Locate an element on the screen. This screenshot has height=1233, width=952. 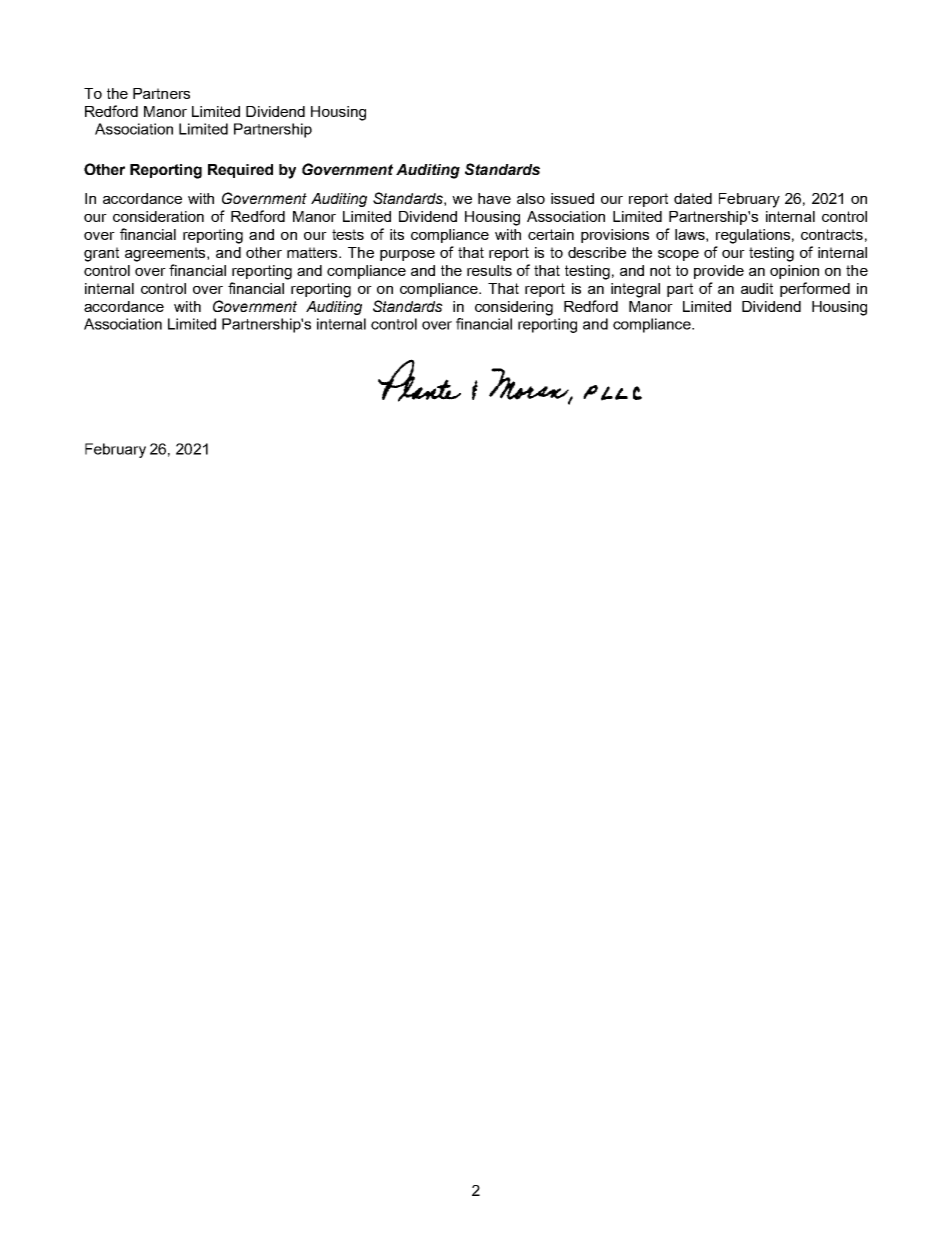
performed is located at coordinates (815, 289).
